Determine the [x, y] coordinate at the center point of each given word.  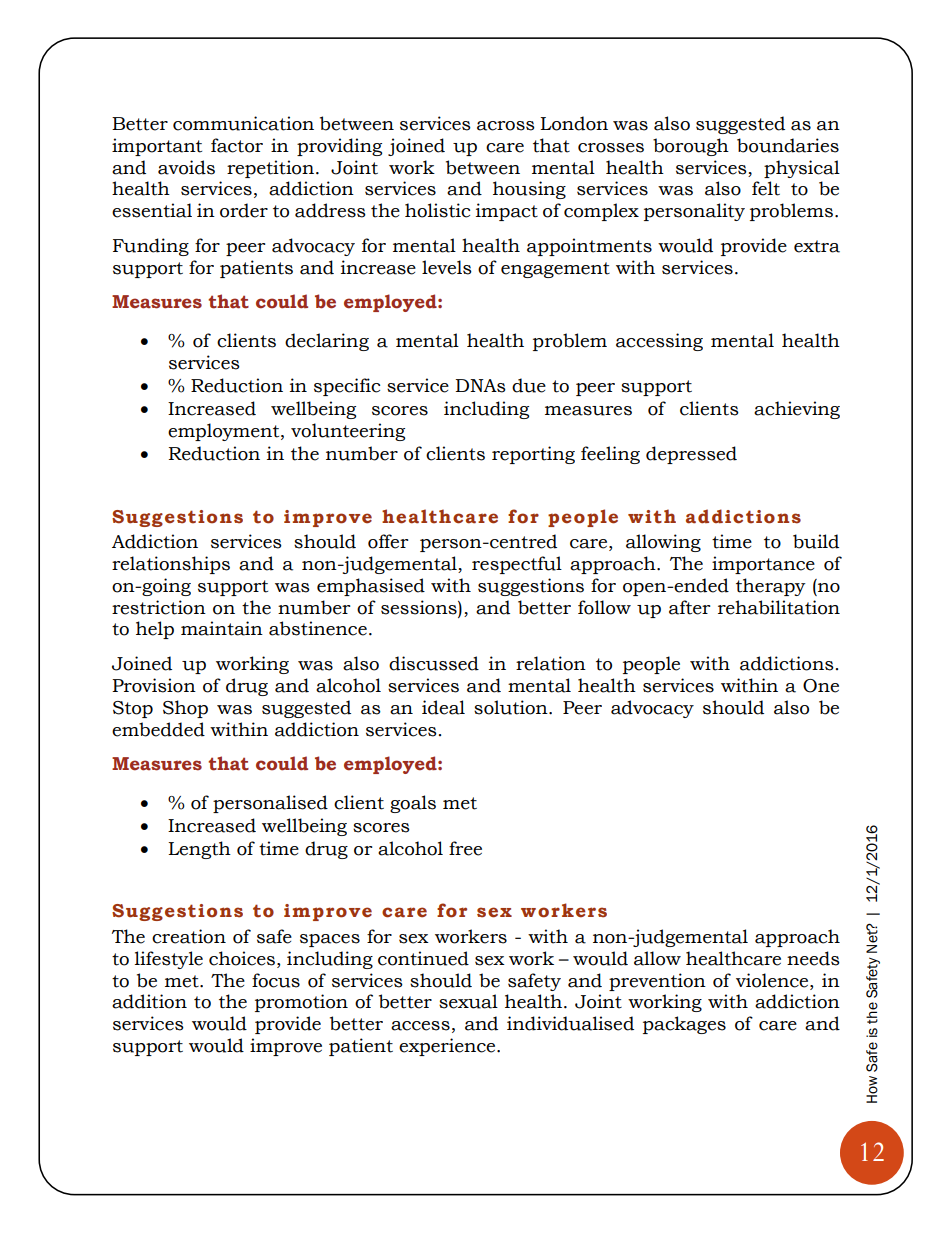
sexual [468, 1001]
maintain [222, 628]
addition [149, 1001]
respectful [517, 565]
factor [237, 145]
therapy [771, 587]
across [506, 126]
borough [691, 147]
